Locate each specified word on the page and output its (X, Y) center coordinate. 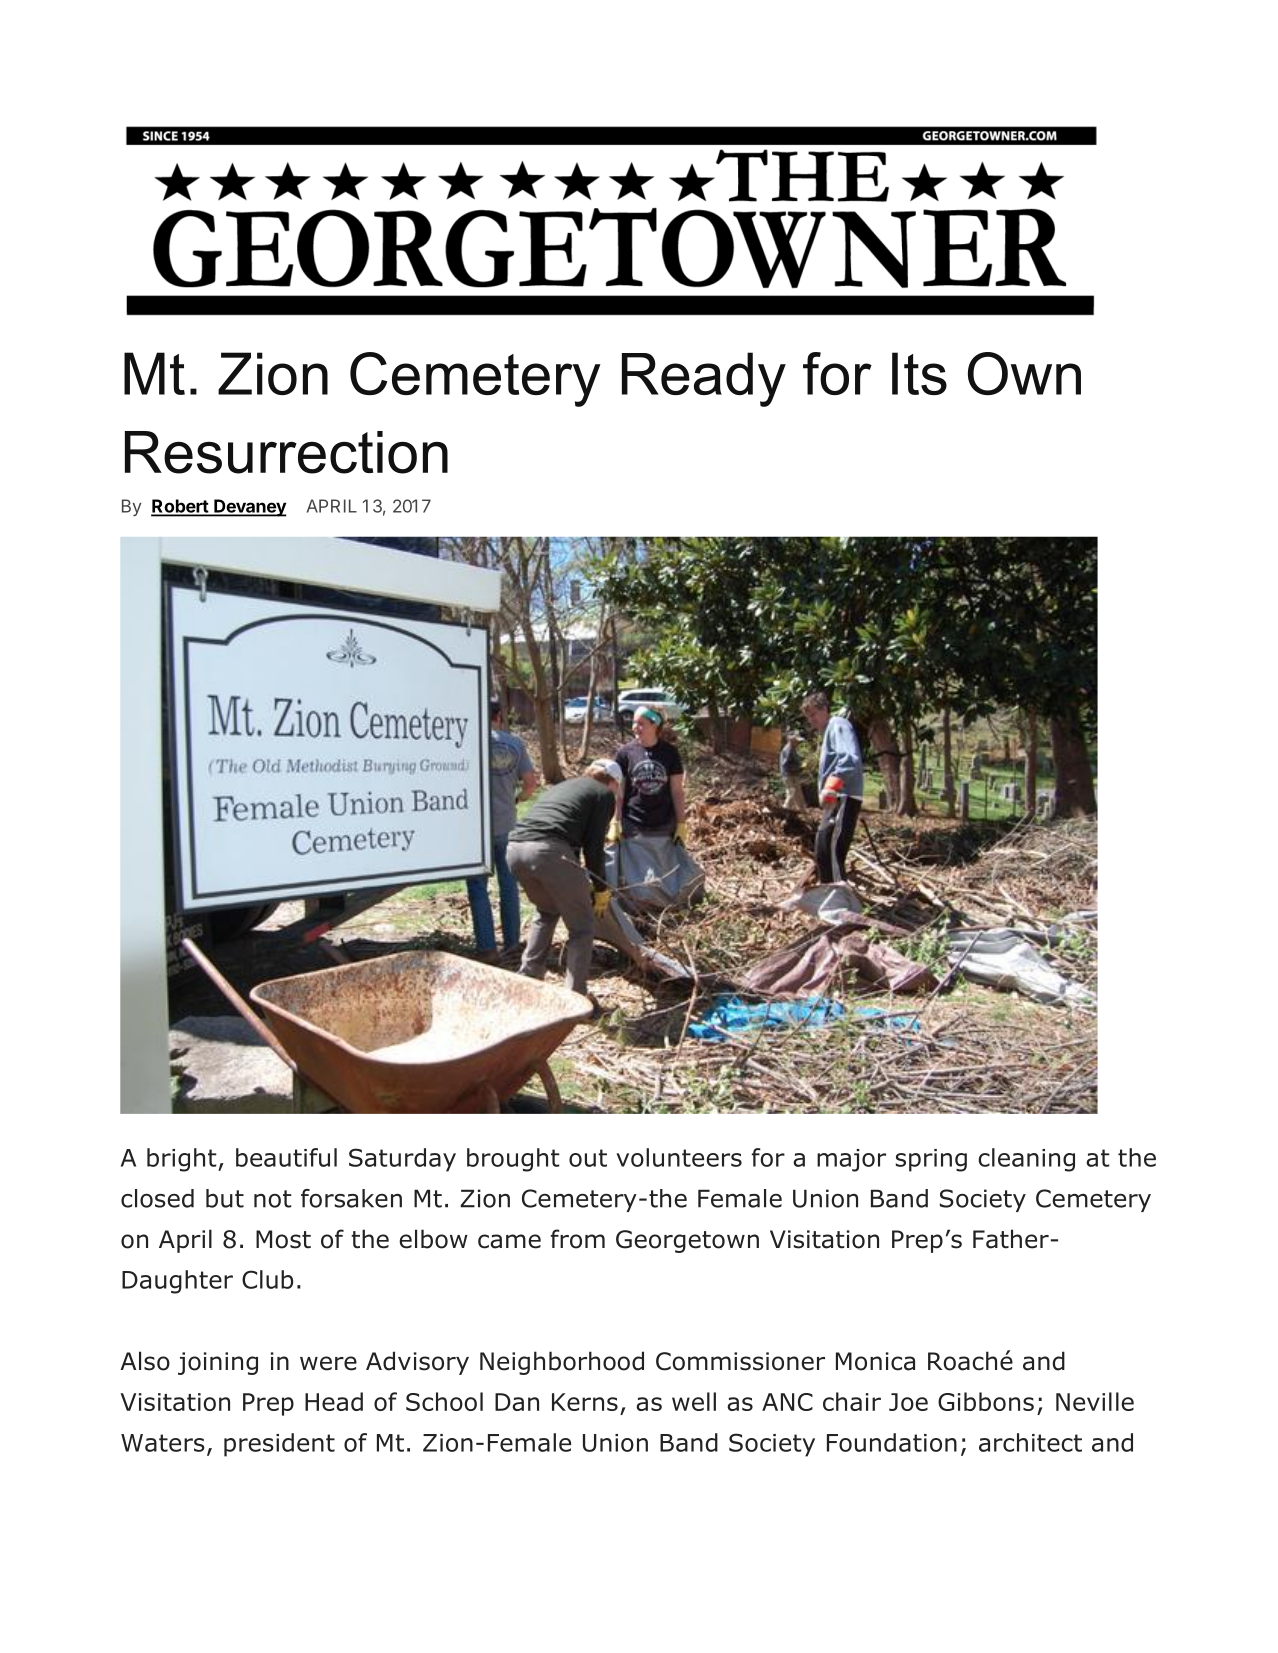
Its (919, 373)
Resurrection (286, 452)
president (279, 1445)
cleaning (1026, 1160)
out (588, 1158)
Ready (704, 379)
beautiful (286, 1157)
